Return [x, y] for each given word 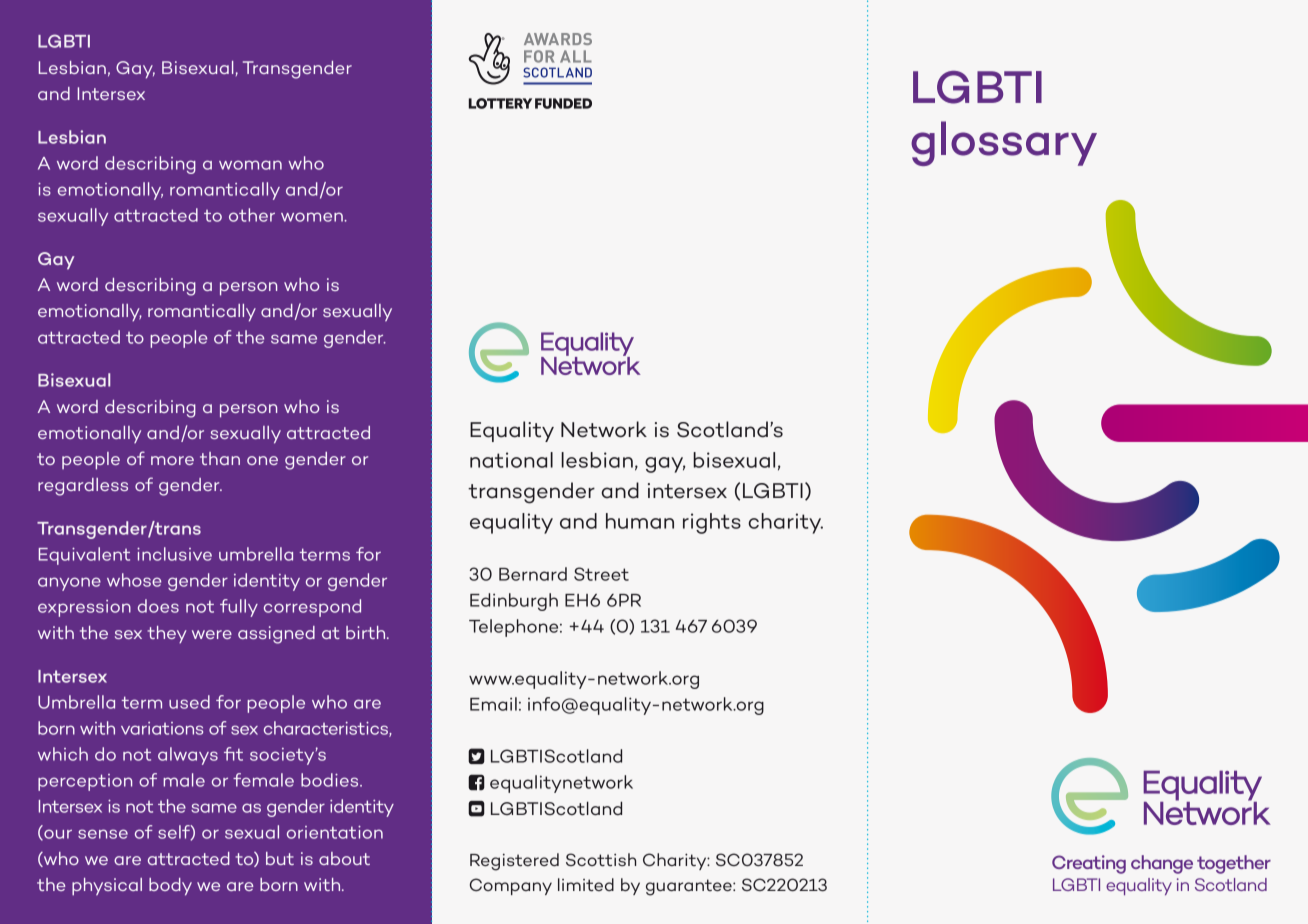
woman [250, 165]
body [170, 887]
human [640, 521]
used [189, 702]
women [313, 217]
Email [493, 704]
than [220, 458]
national [511, 460]
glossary [1004, 143]
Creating [1089, 864]
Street [601, 574]
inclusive [174, 554]
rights [712, 523]
